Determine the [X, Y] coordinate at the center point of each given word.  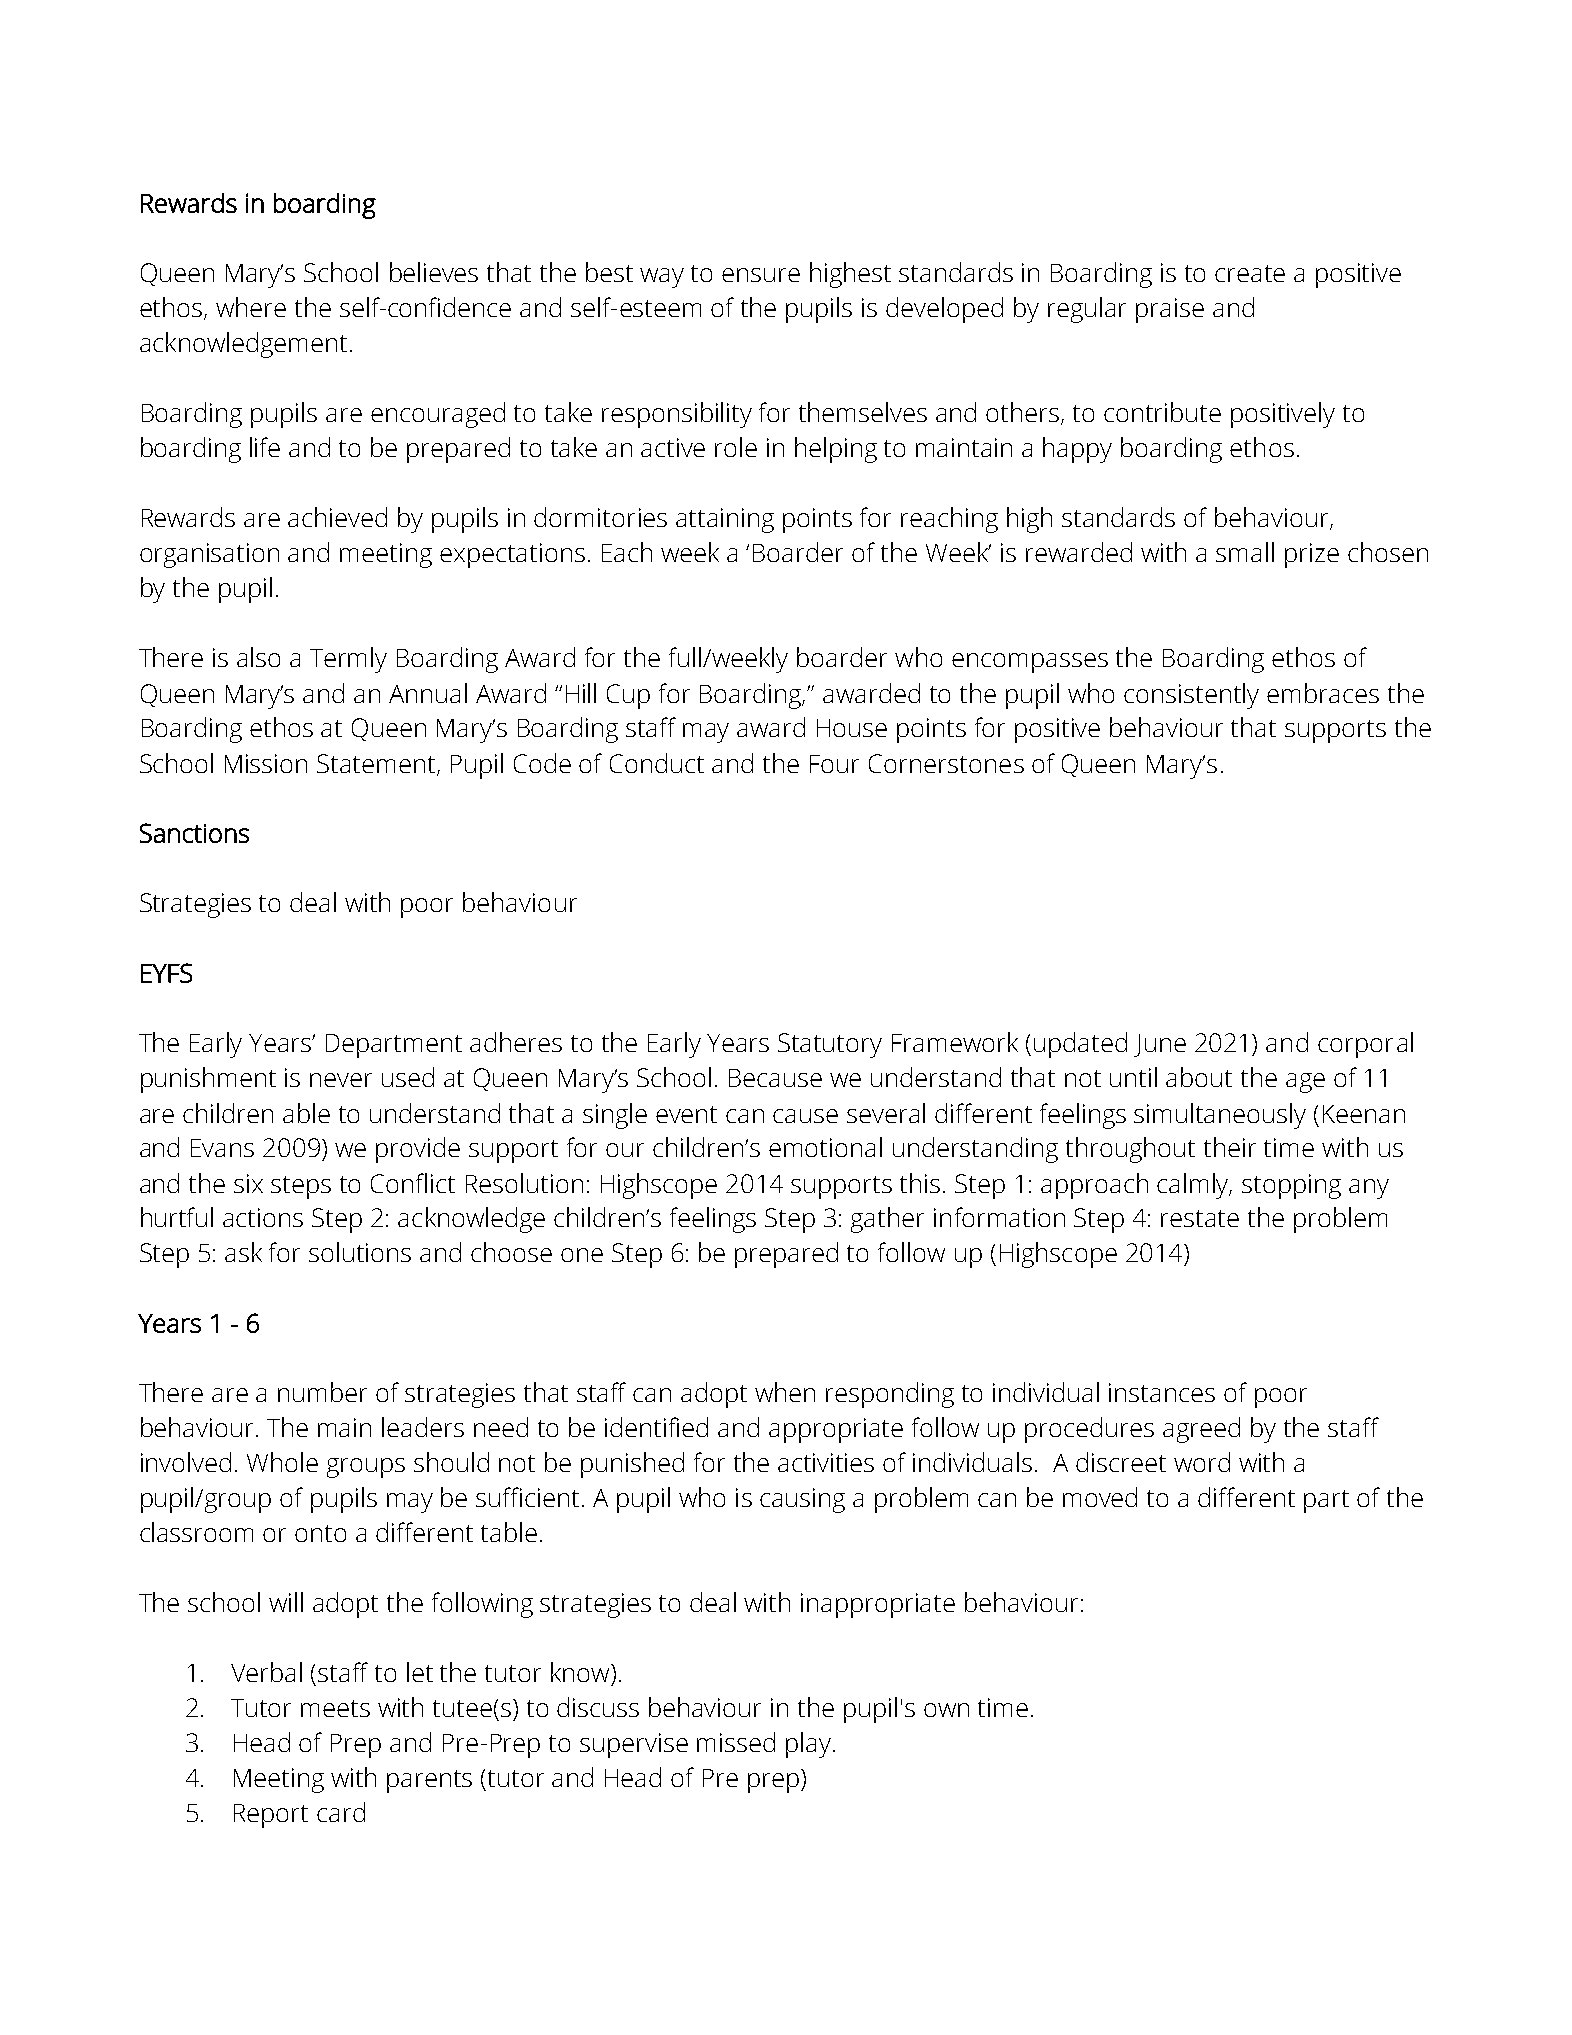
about [1199, 1077]
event [686, 1114]
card [341, 1812]
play [808, 1745]
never [341, 1080]
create [1250, 273]
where [251, 307]
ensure [761, 275]
